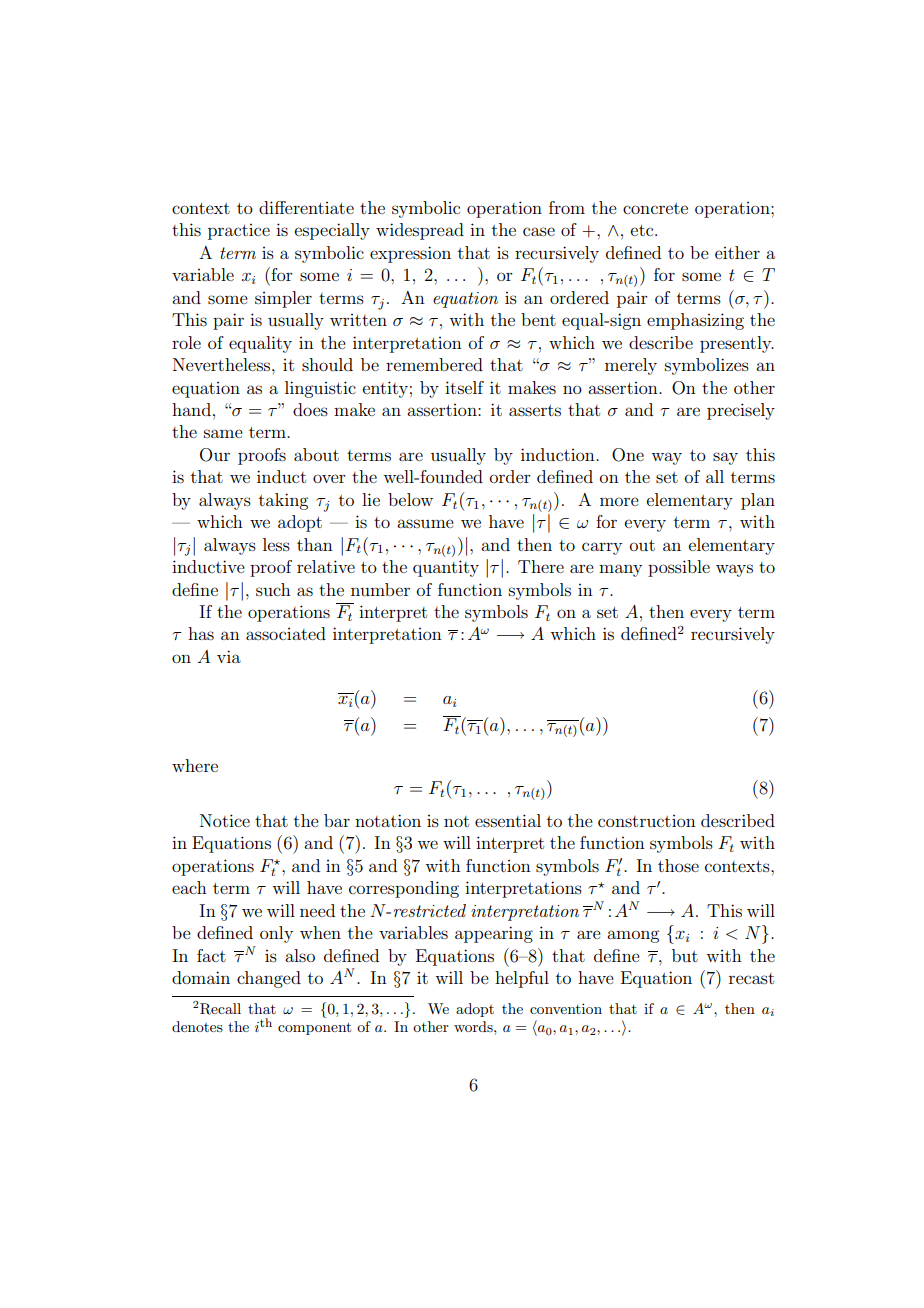 The image size is (924, 1308). Describe the element at coordinates (269, 979) in the document. I see `changed` at that location.
